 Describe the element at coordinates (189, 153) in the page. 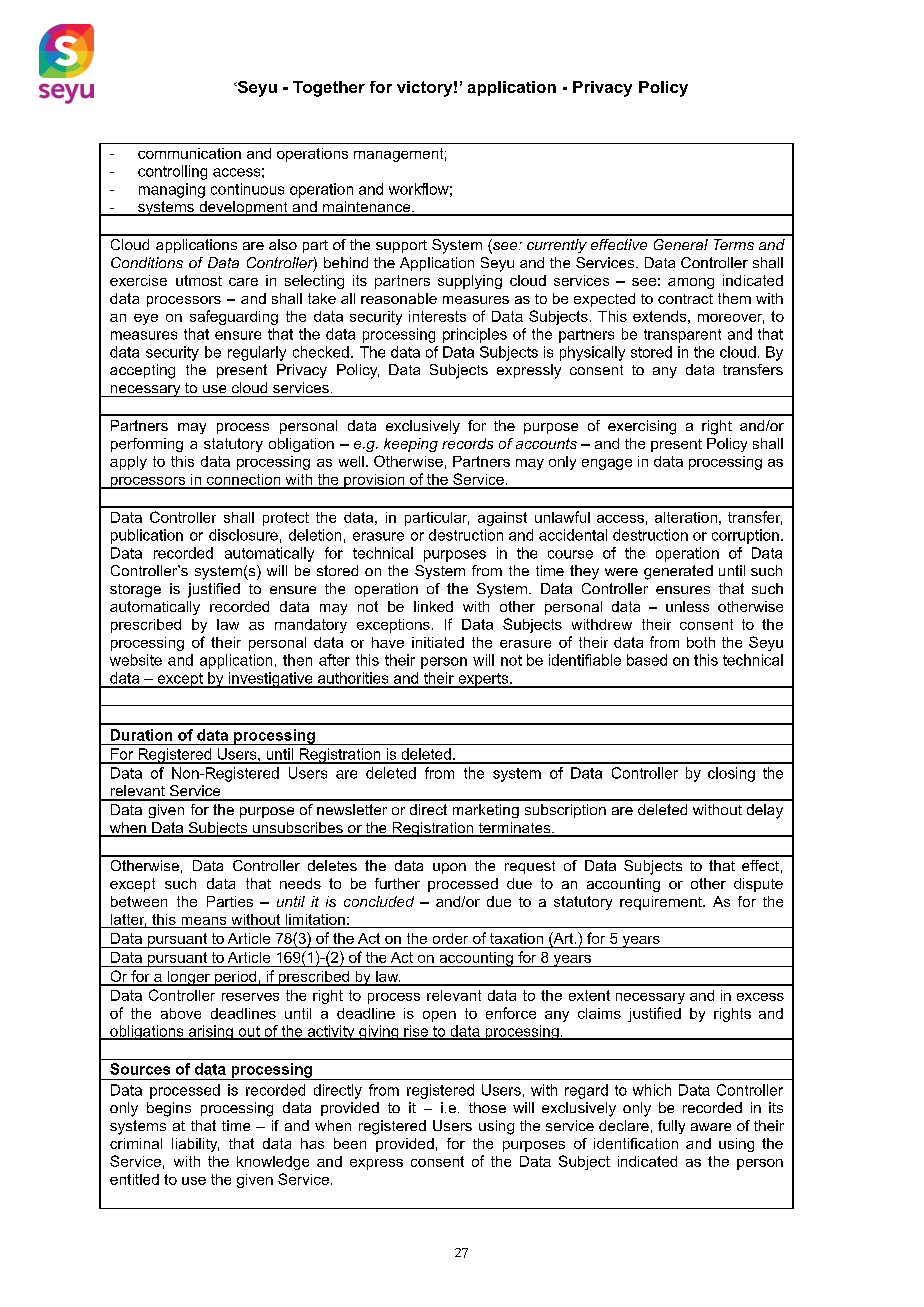

I see `communication` at that location.
